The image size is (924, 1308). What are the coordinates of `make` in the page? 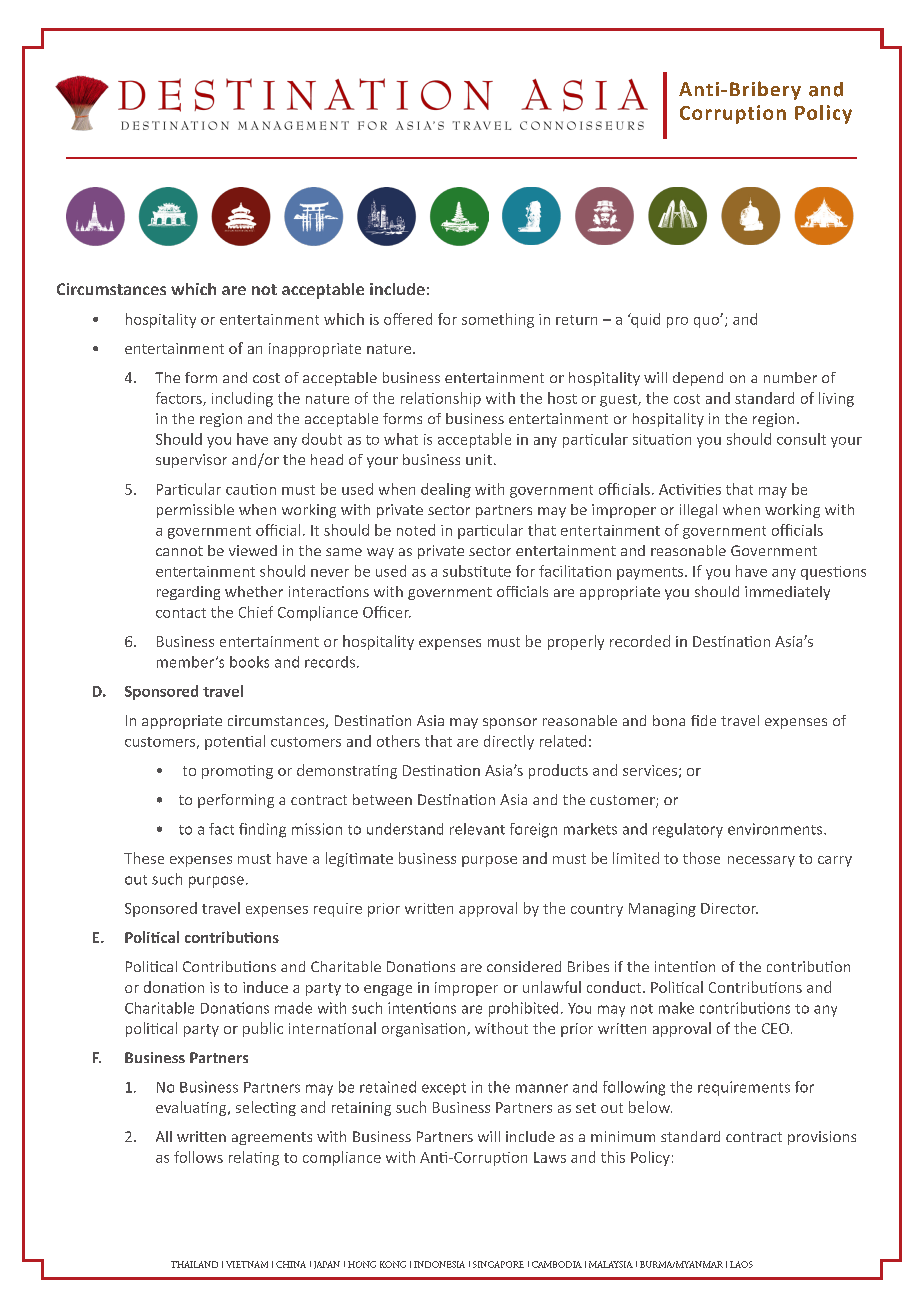 It's located at (676, 1008).
